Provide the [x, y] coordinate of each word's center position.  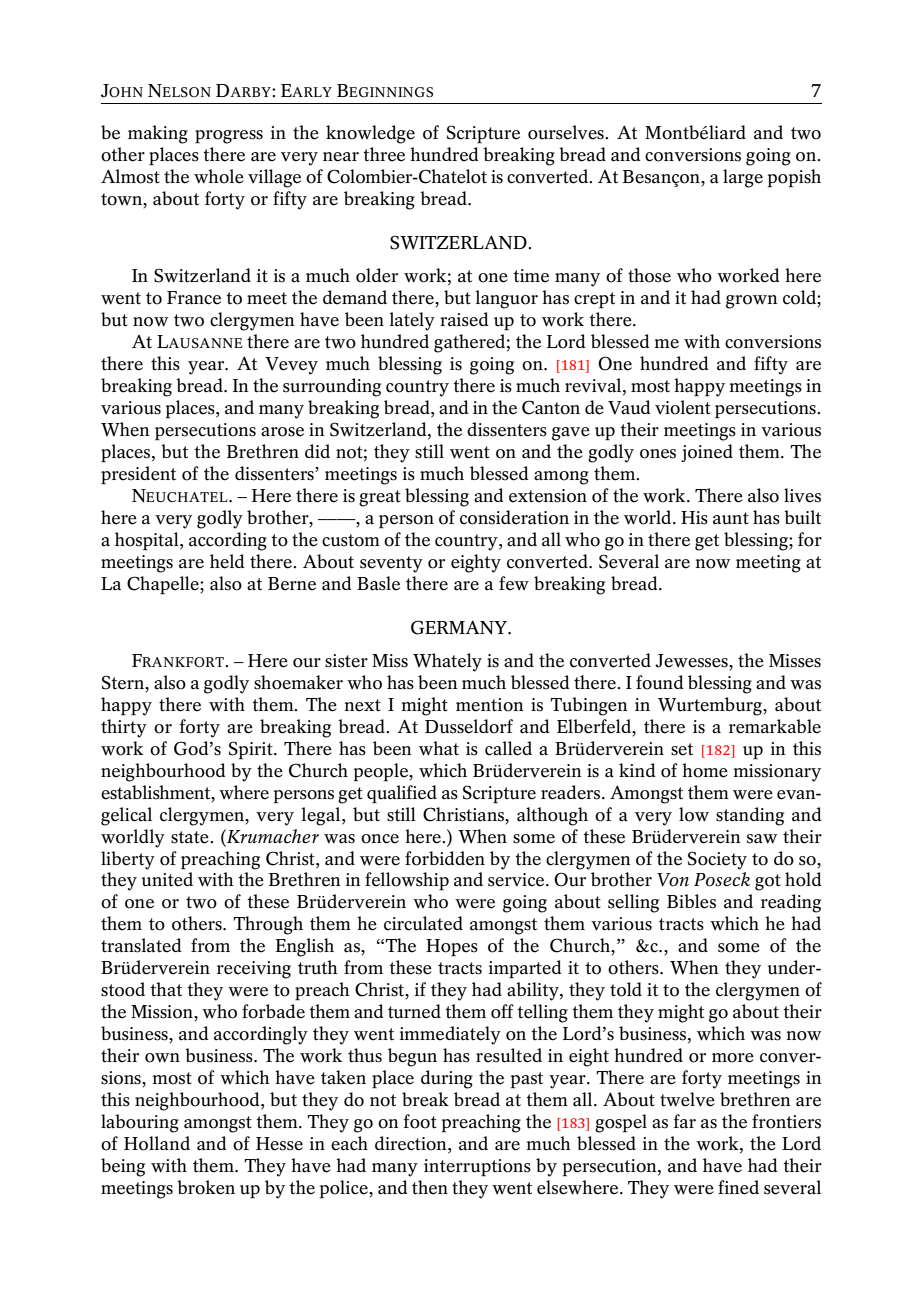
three [384, 154]
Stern [124, 682]
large [743, 178]
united [167, 879]
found [660, 682]
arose [282, 432]
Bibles [691, 901]
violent [683, 407]
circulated [423, 923]
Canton [551, 407]
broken [206, 1187]
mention [490, 705]
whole [219, 176]
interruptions [477, 1168]
